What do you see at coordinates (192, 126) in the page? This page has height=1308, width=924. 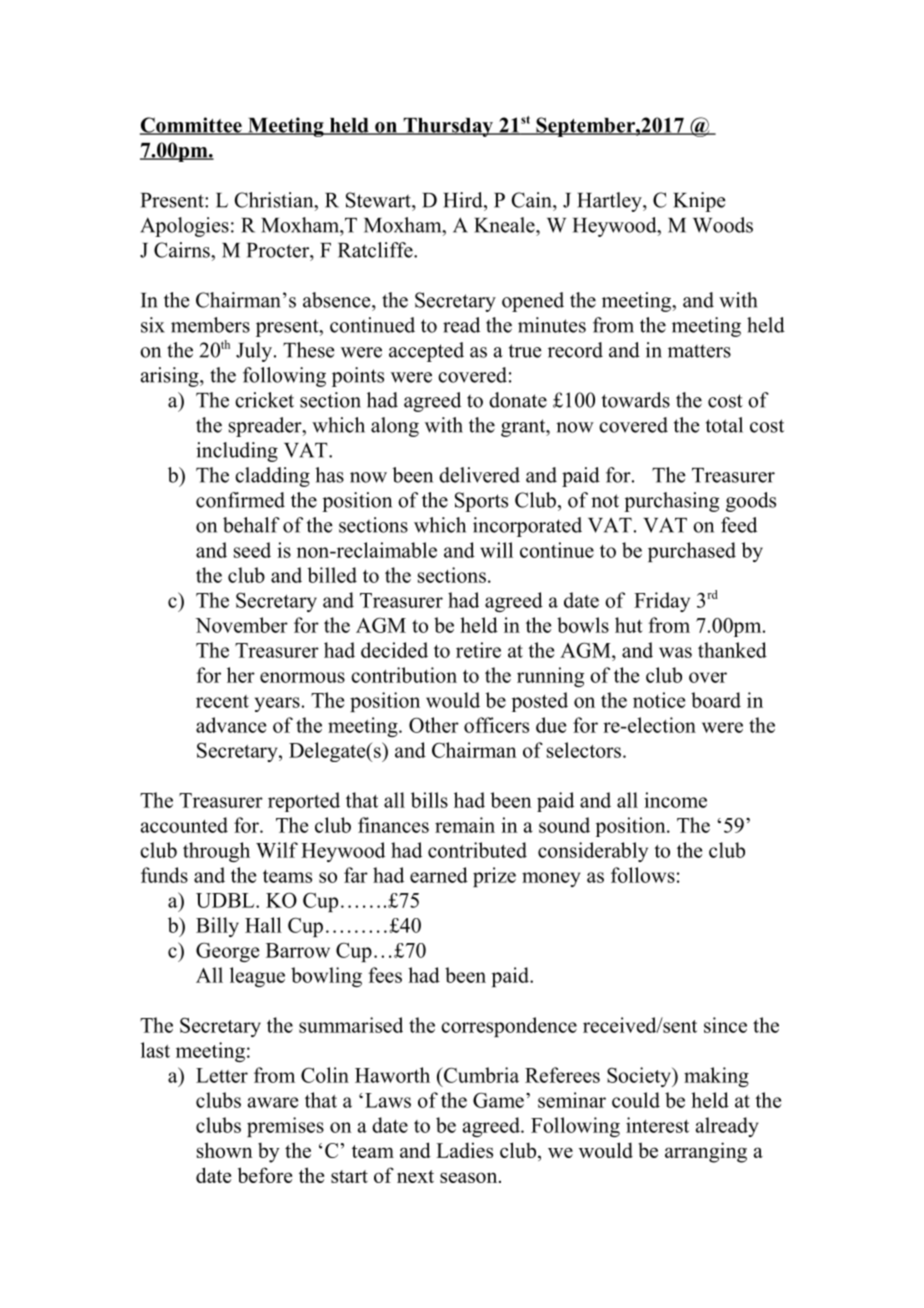 I see `Committee` at bounding box center [192, 126].
